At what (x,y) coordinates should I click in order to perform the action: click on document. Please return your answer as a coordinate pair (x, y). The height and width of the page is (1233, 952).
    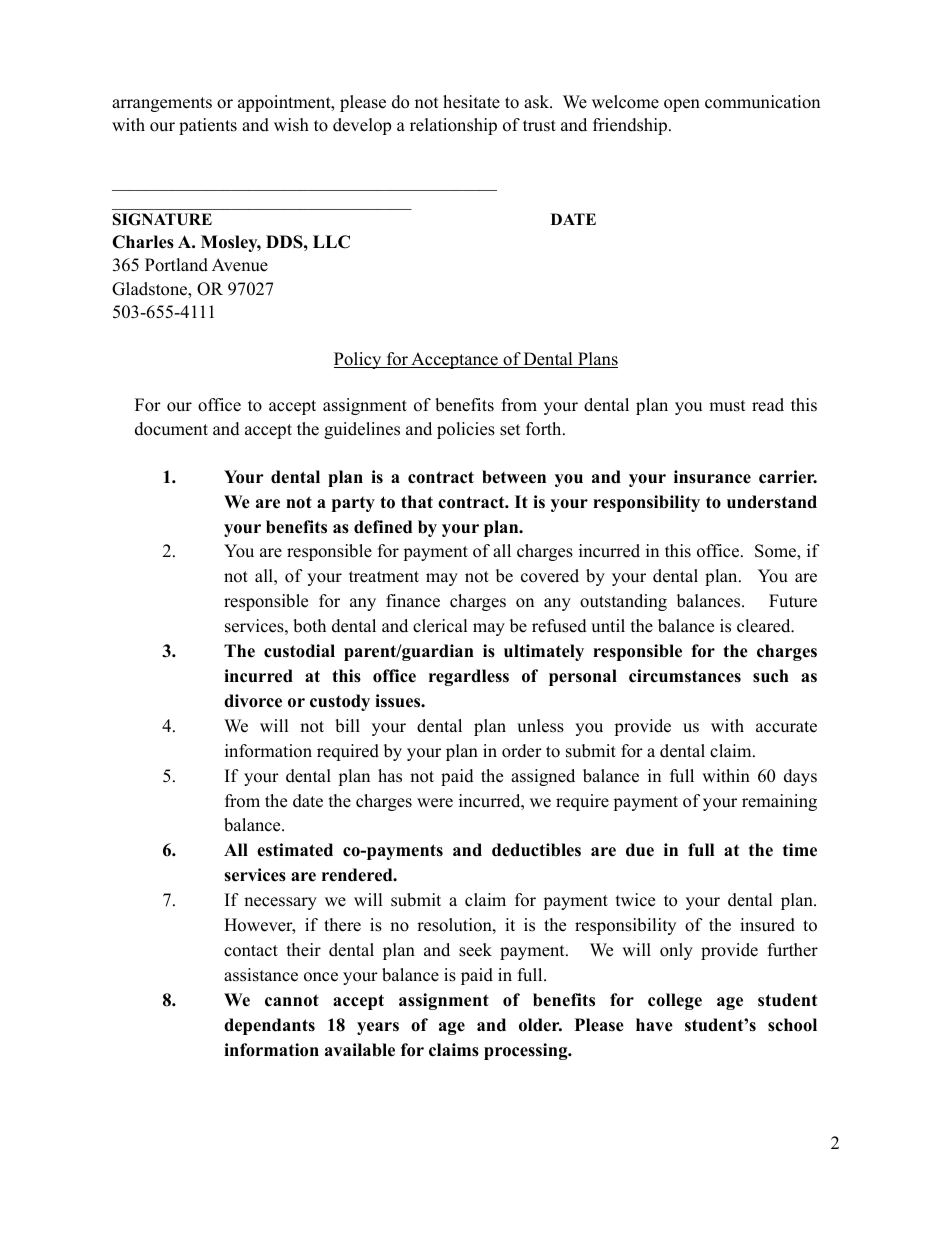
    Looking at the image, I should click on (171, 429).
